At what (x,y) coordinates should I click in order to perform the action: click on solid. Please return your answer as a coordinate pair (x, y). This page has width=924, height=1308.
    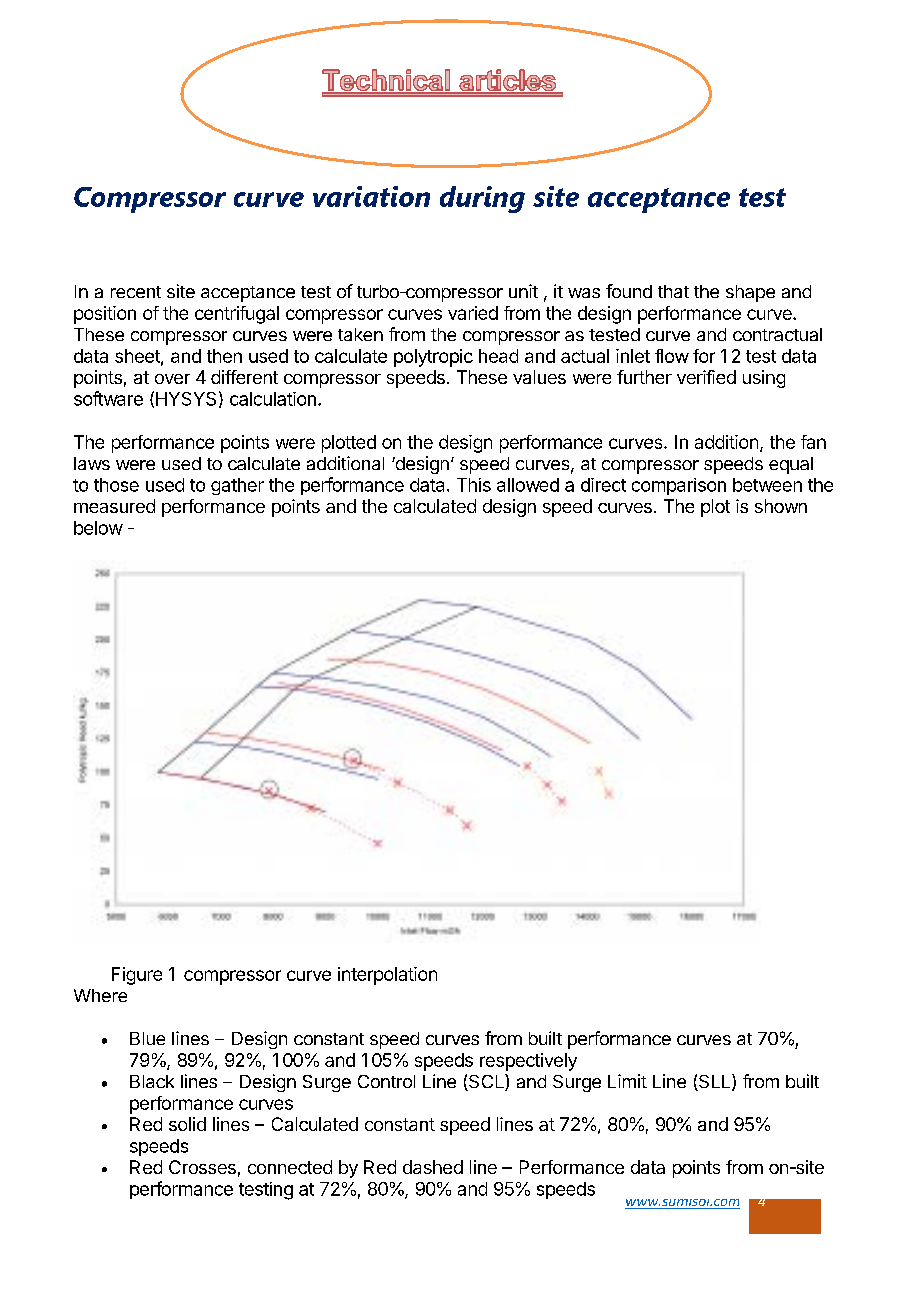
    Looking at the image, I should click on (187, 1124).
